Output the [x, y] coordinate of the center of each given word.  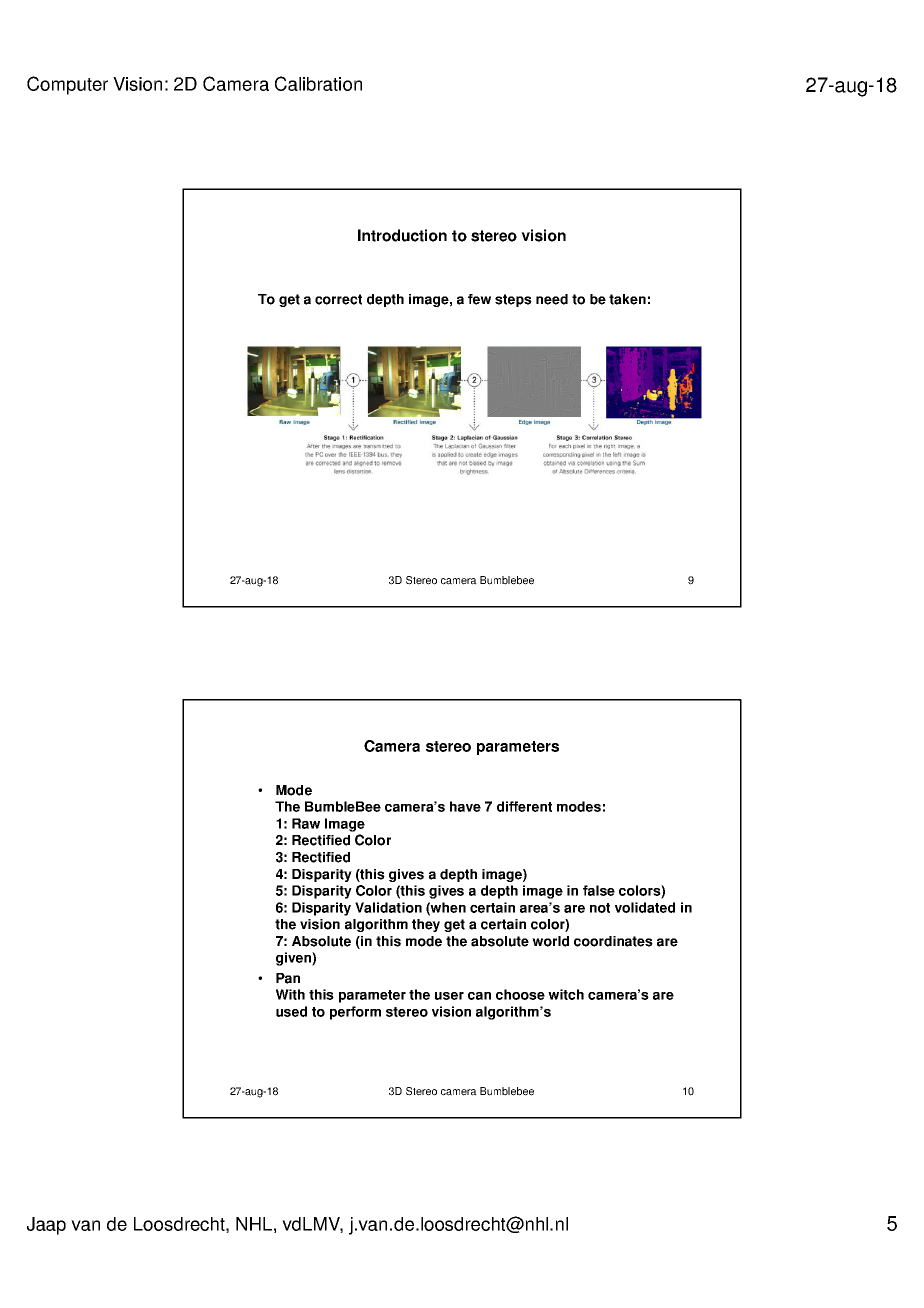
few [479, 299]
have [465, 806]
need [552, 299]
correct [338, 299]
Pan [288, 978]
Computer [67, 85]
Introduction [402, 235]
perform [355, 1013]
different [524, 806]
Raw [306, 823]
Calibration [318, 83]
